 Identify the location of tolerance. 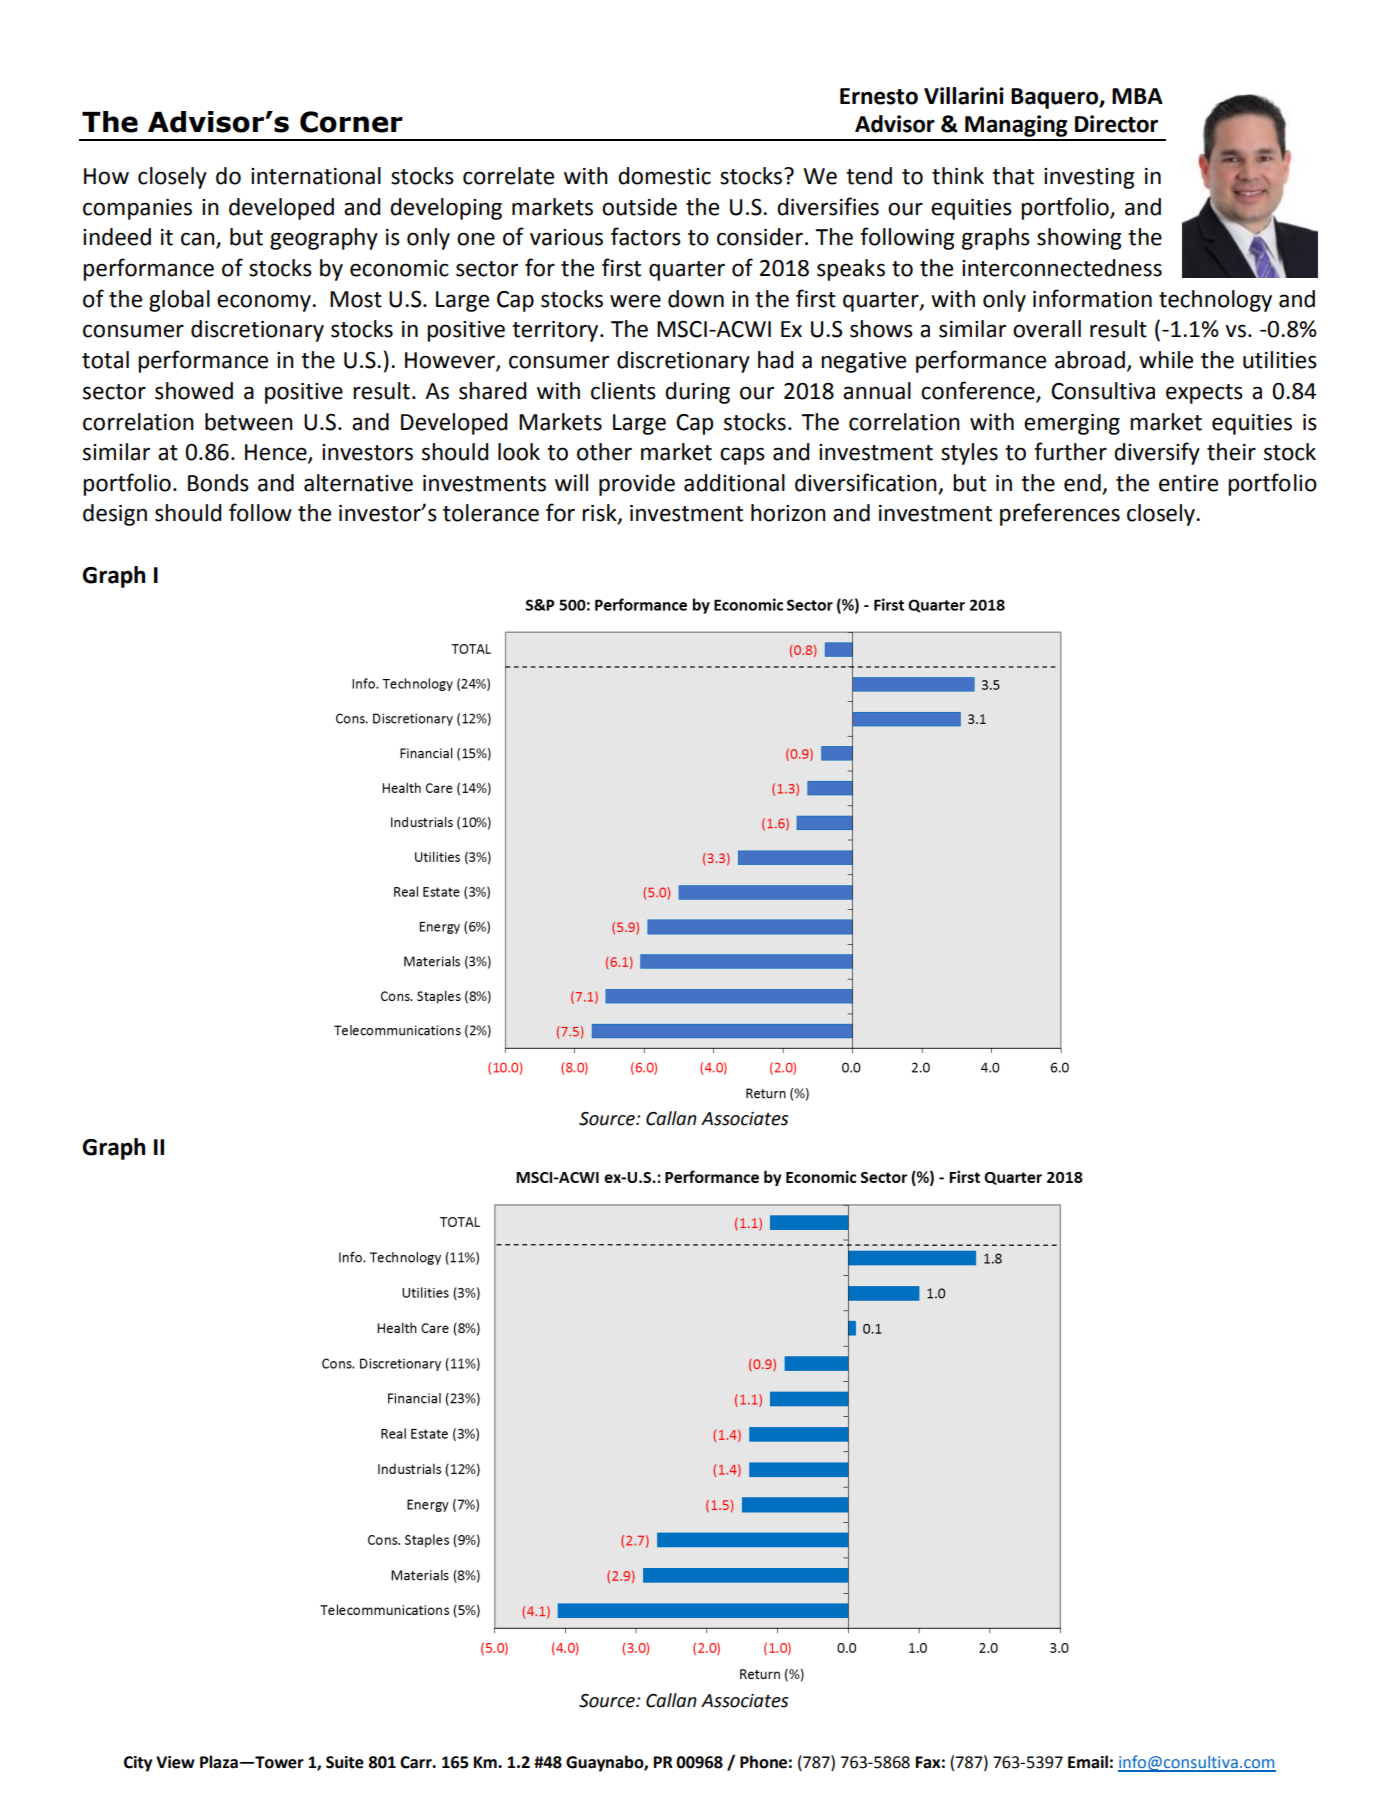
(491, 513).
